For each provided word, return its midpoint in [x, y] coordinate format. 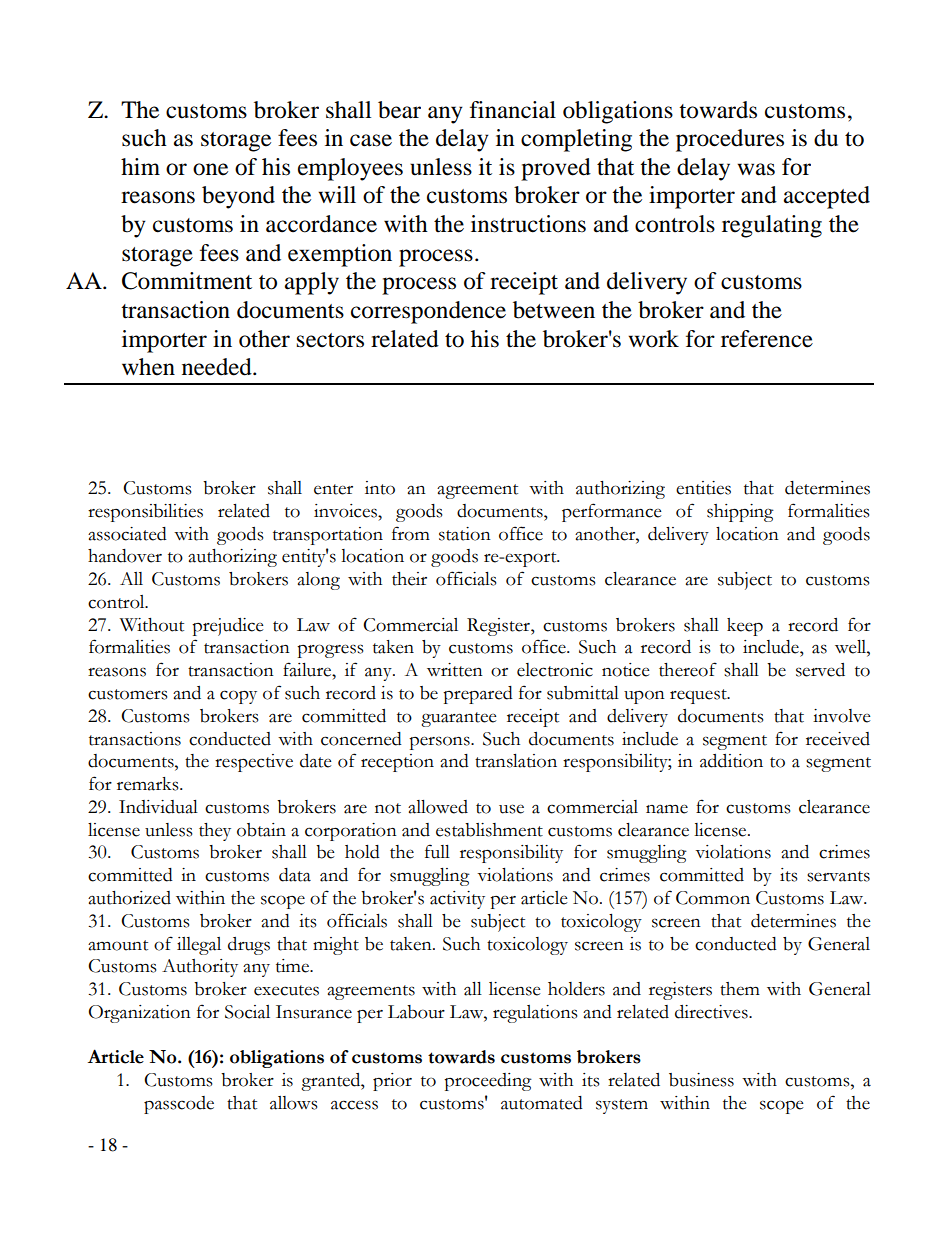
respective [254, 763]
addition [731, 761]
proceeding [488, 1082]
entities [703, 488]
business [701, 1080]
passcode [179, 1105]
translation [516, 761]
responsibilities [145, 513]
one [210, 169]
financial [513, 110]
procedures [730, 140]
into [380, 488]
